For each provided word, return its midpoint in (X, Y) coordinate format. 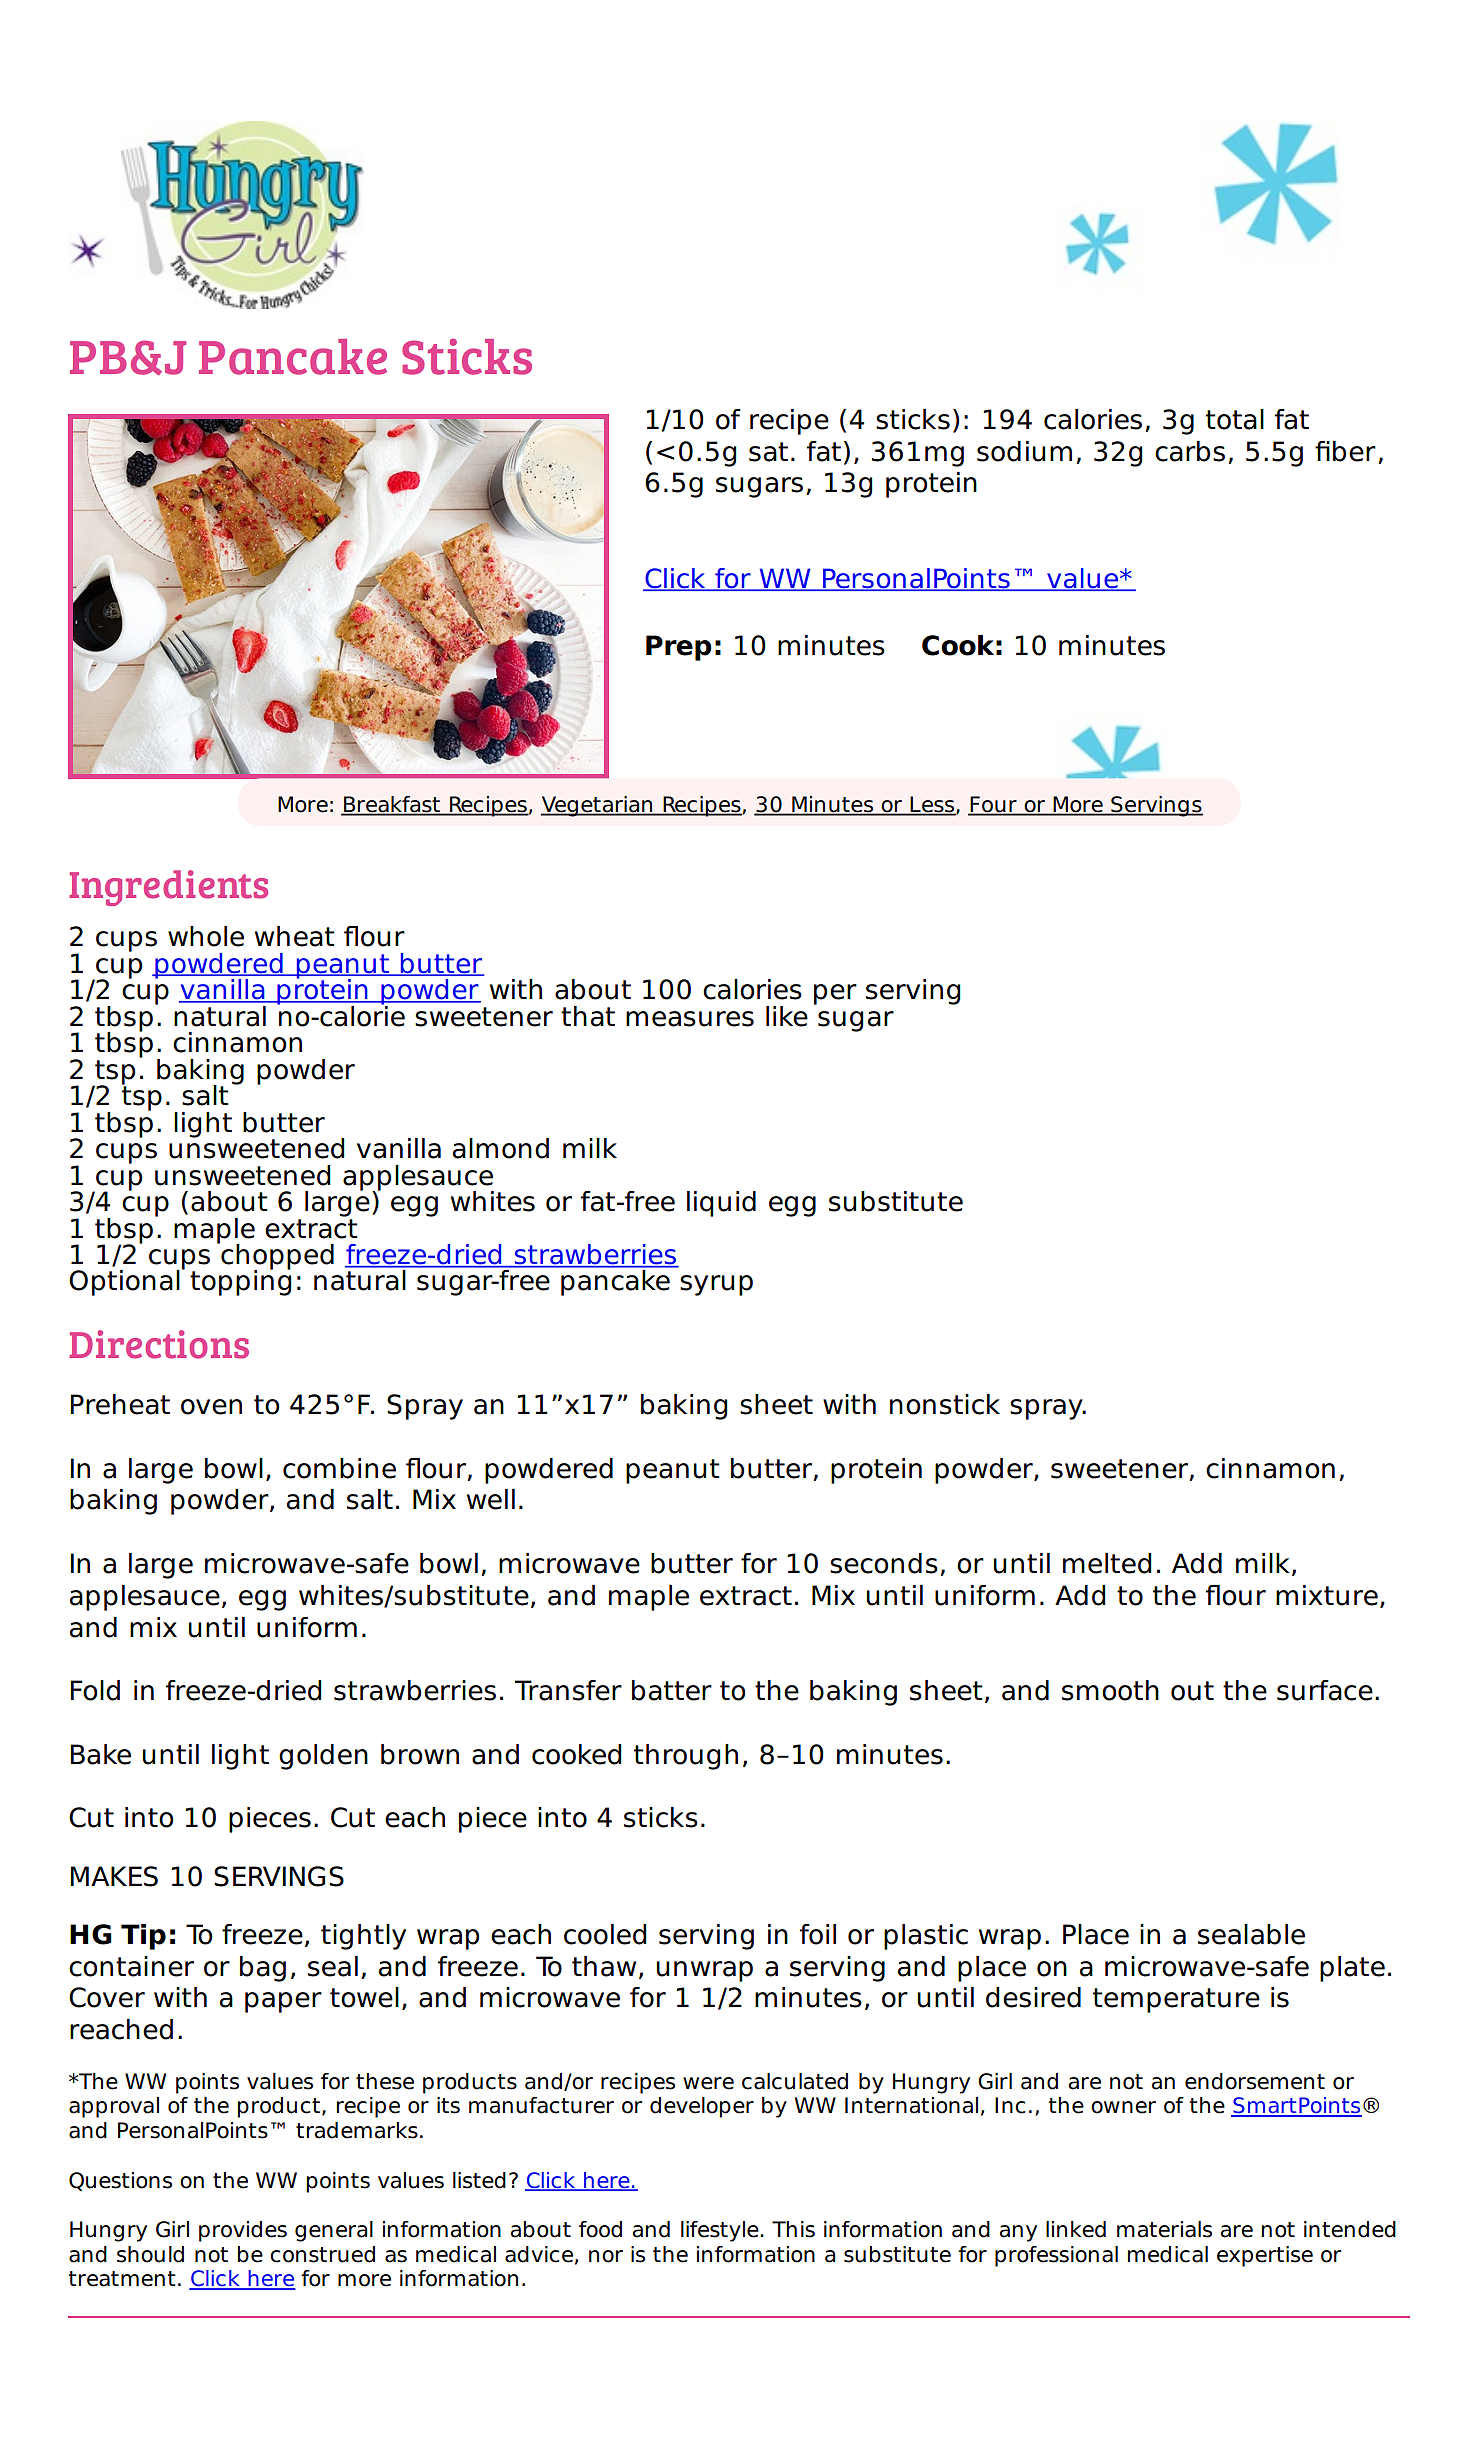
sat (768, 452)
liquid (721, 1204)
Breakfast (392, 805)
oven (211, 1407)
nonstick (945, 1404)
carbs (1190, 451)
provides (243, 2231)
